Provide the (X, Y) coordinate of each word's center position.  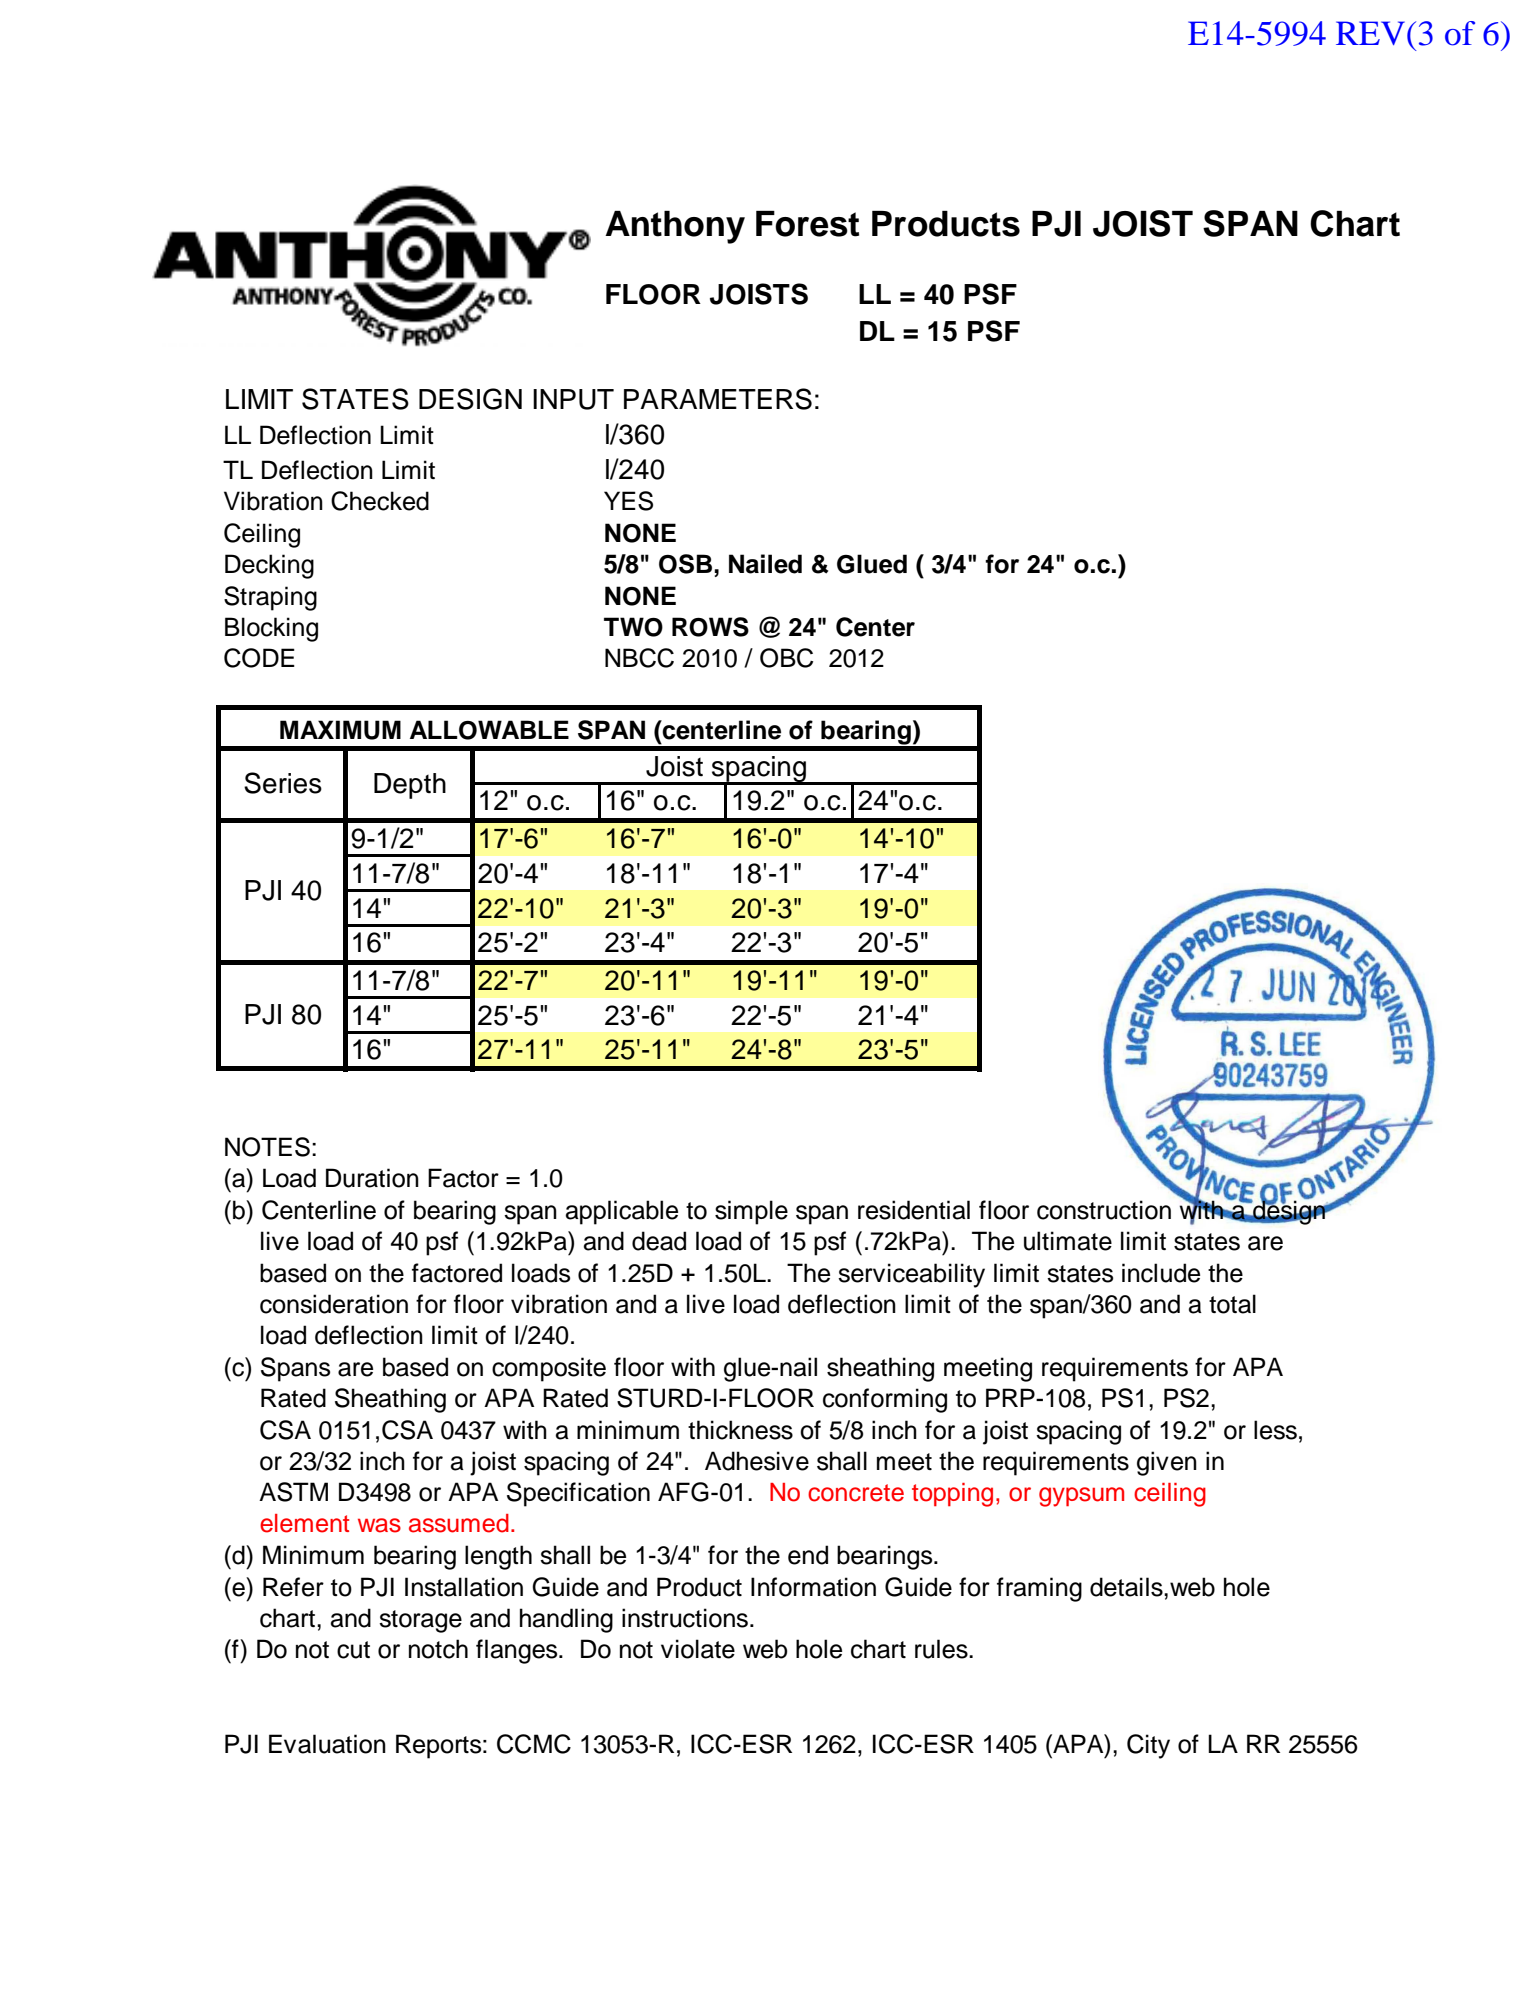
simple (751, 1212)
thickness (740, 1430)
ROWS (710, 627)
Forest (807, 224)
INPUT (573, 399)
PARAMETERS (718, 399)
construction (1104, 1210)
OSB (685, 564)
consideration (334, 1304)
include (1161, 1273)
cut (353, 1650)
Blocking (271, 629)
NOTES (267, 1147)
